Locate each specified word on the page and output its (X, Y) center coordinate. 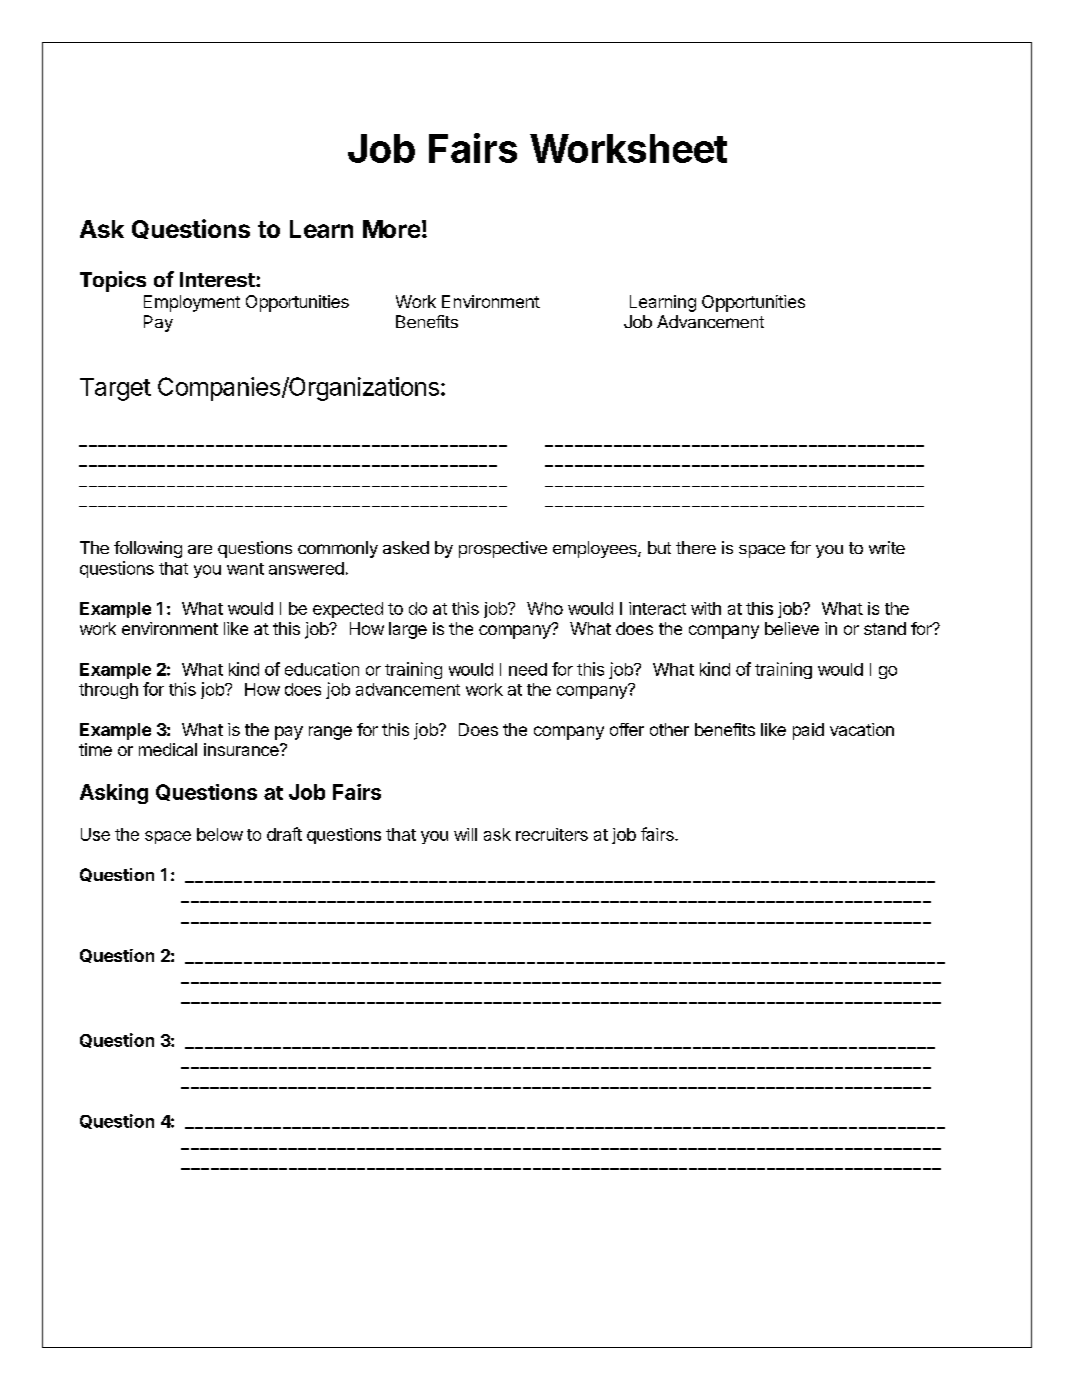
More (391, 229)
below (220, 834)
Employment (192, 303)
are (200, 549)
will (465, 834)
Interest (218, 279)
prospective (503, 549)
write (887, 547)
